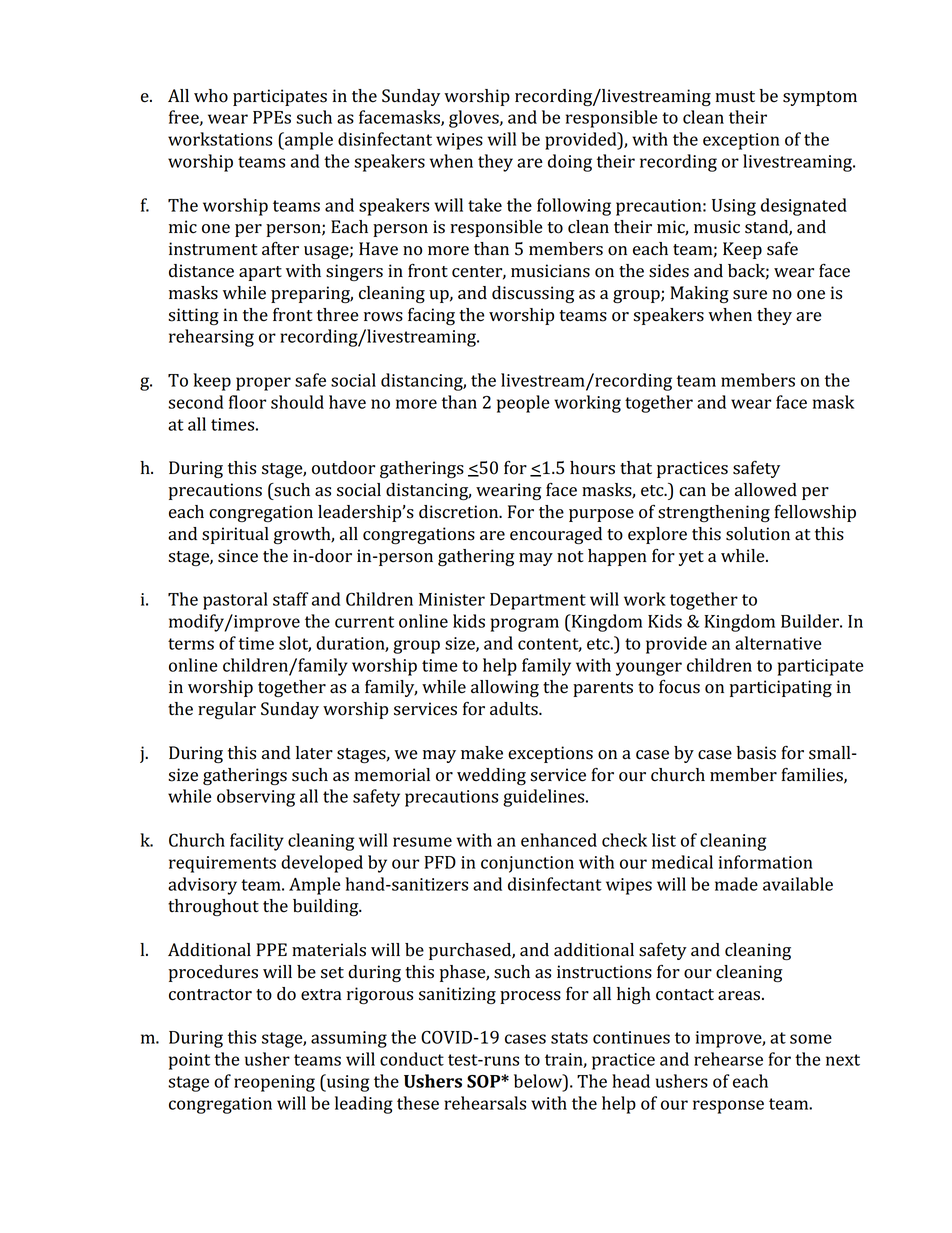 The height and width of the page is (1233, 952). What do you see at coordinates (570, 163) in the page?
I see `doing` at bounding box center [570, 163].
